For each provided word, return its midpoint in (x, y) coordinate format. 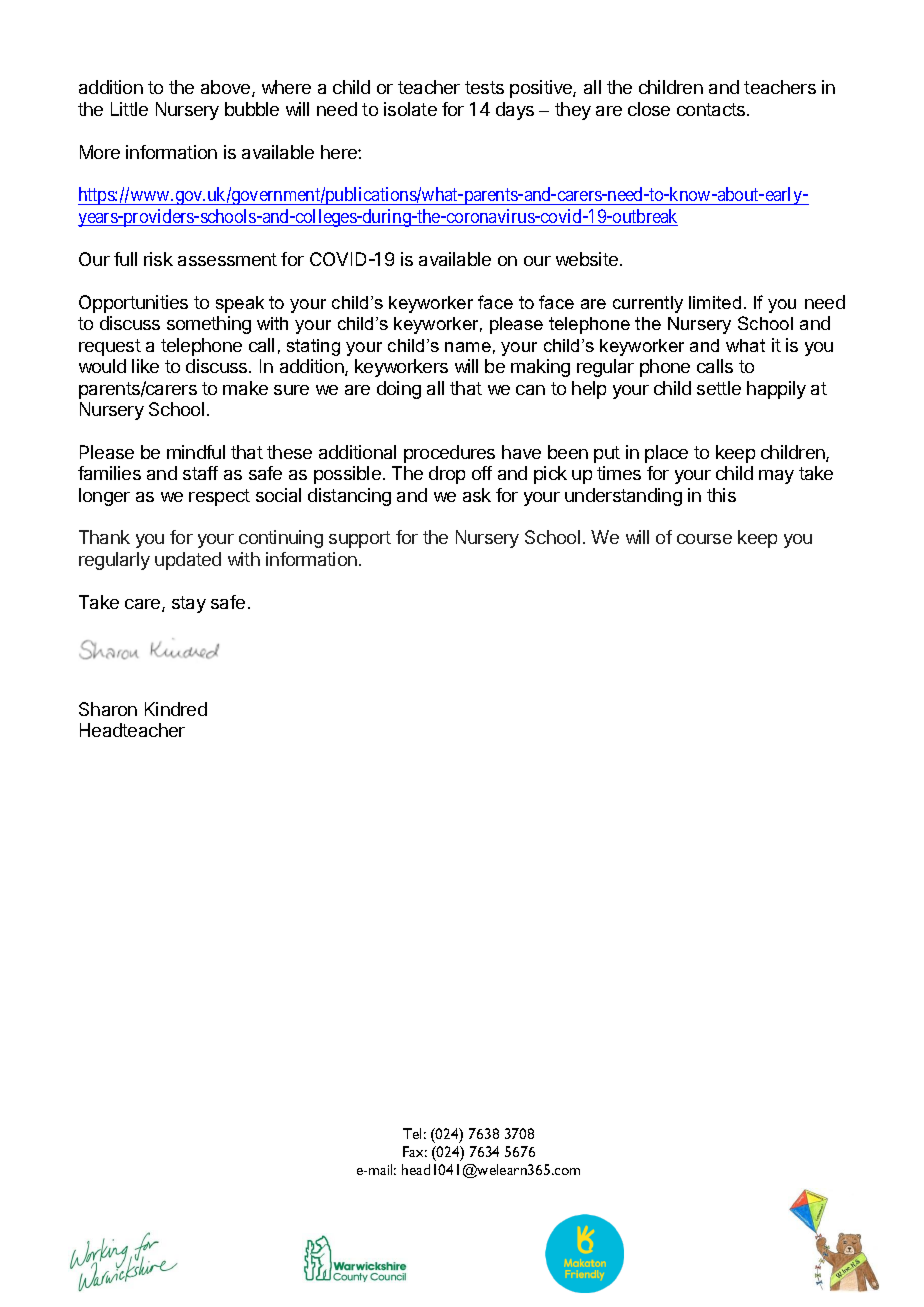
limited (715, 302)
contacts (712, 109)
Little (129, 109)
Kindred (176, 709)
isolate (410, 109)
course (704, 539)
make (245, 388)
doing (399, 390)
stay (189, 604)
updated (188, 561)
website (587, 259)
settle (719, 388)
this (721, 495)
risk (158, 259)
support (360, 539)
